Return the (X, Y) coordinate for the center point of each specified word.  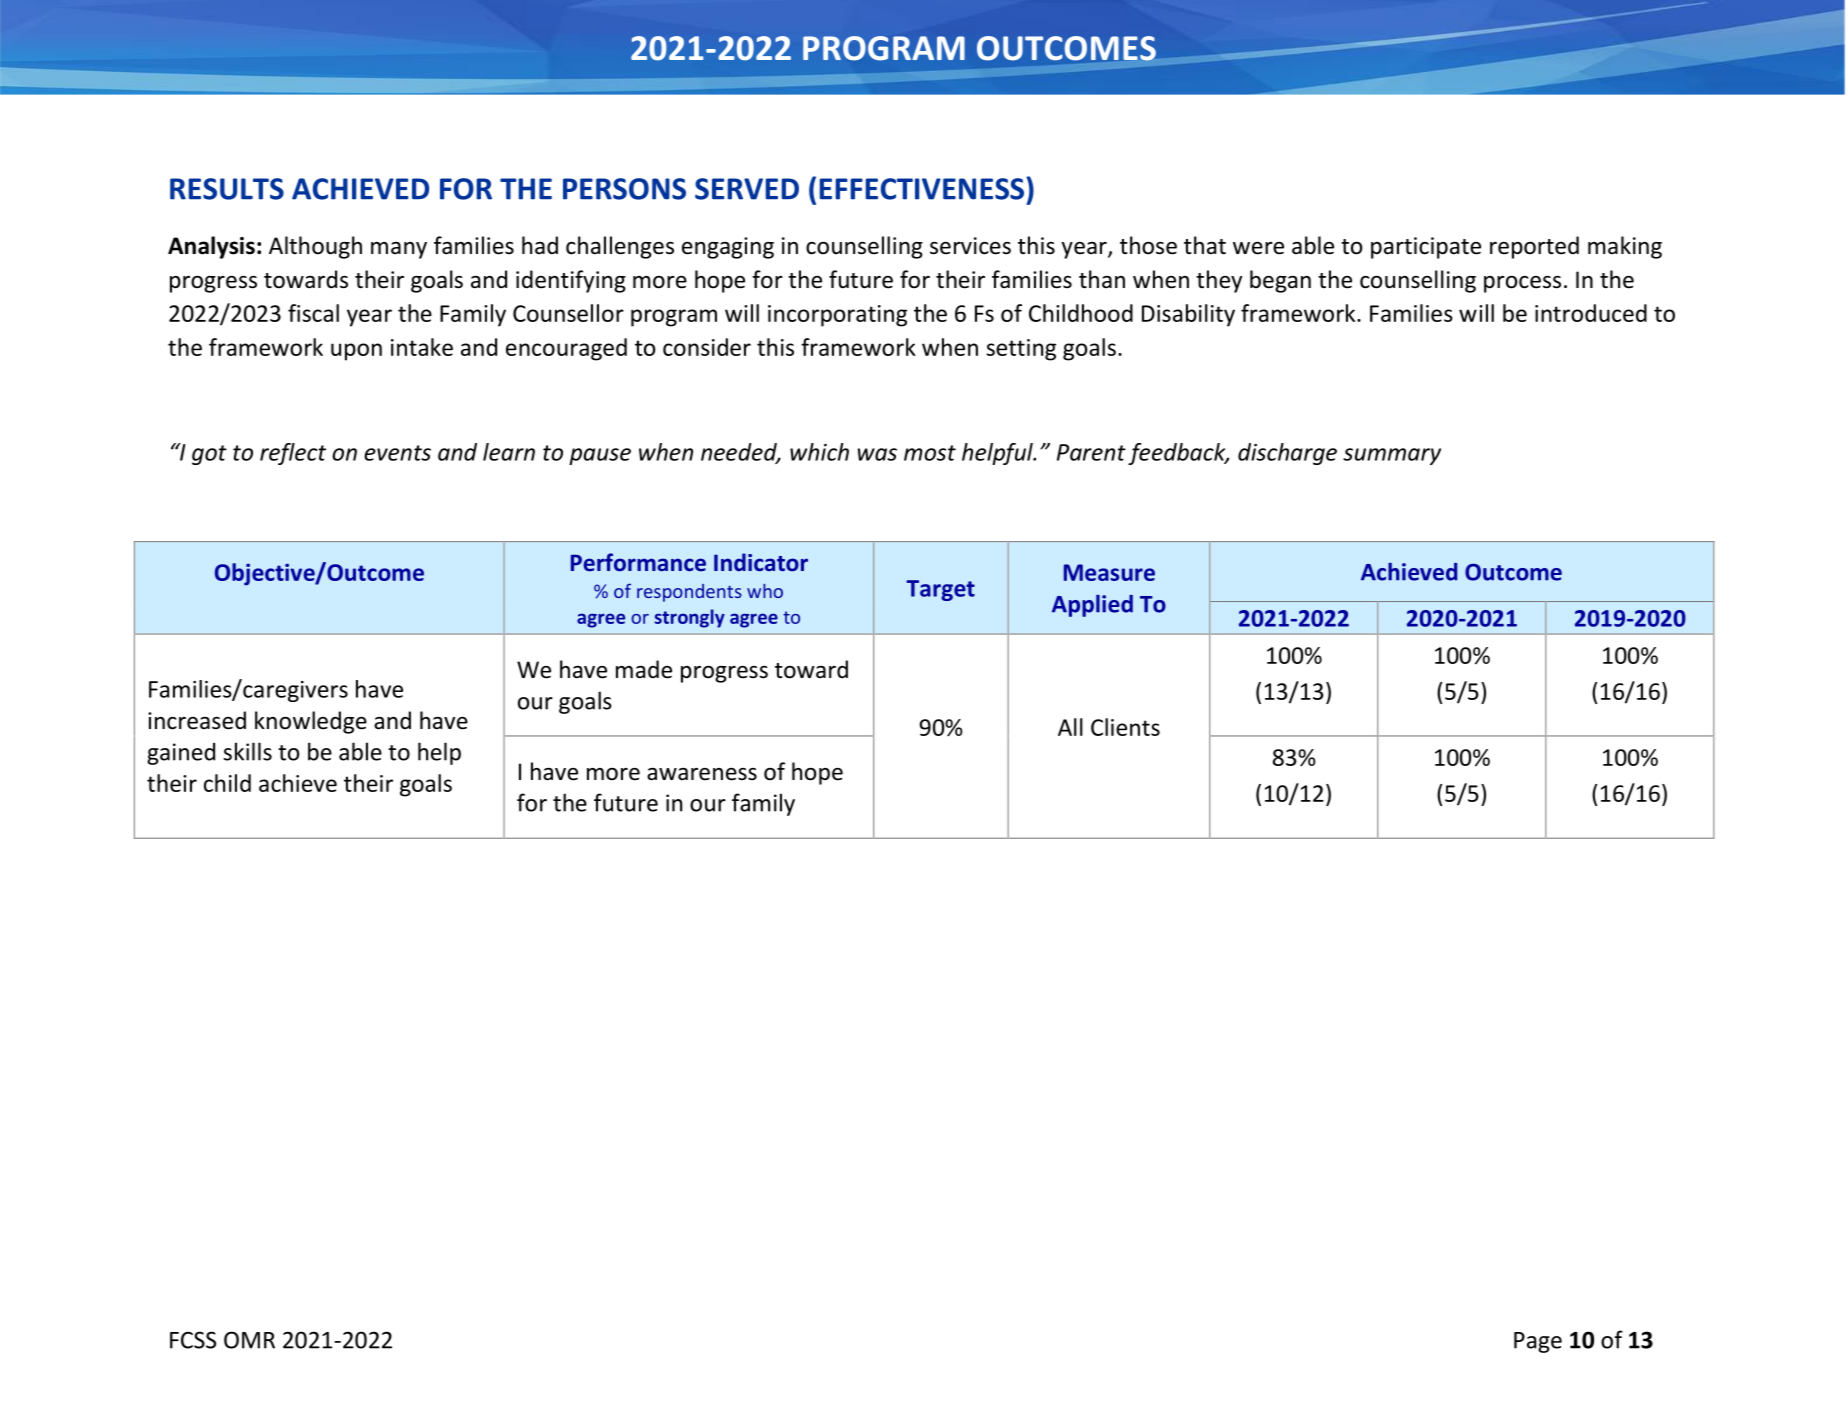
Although (315, 247)
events (397, 453)
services (970, 246)
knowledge (311, 722)
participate (1426, 248)
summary (1392, 456)
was (877, 454)
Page (1538, 1342)
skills (247, 751)
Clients (1125, 727)
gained (181, 754)
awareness (702, 774)
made (644, 669)
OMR (249, 1340)
